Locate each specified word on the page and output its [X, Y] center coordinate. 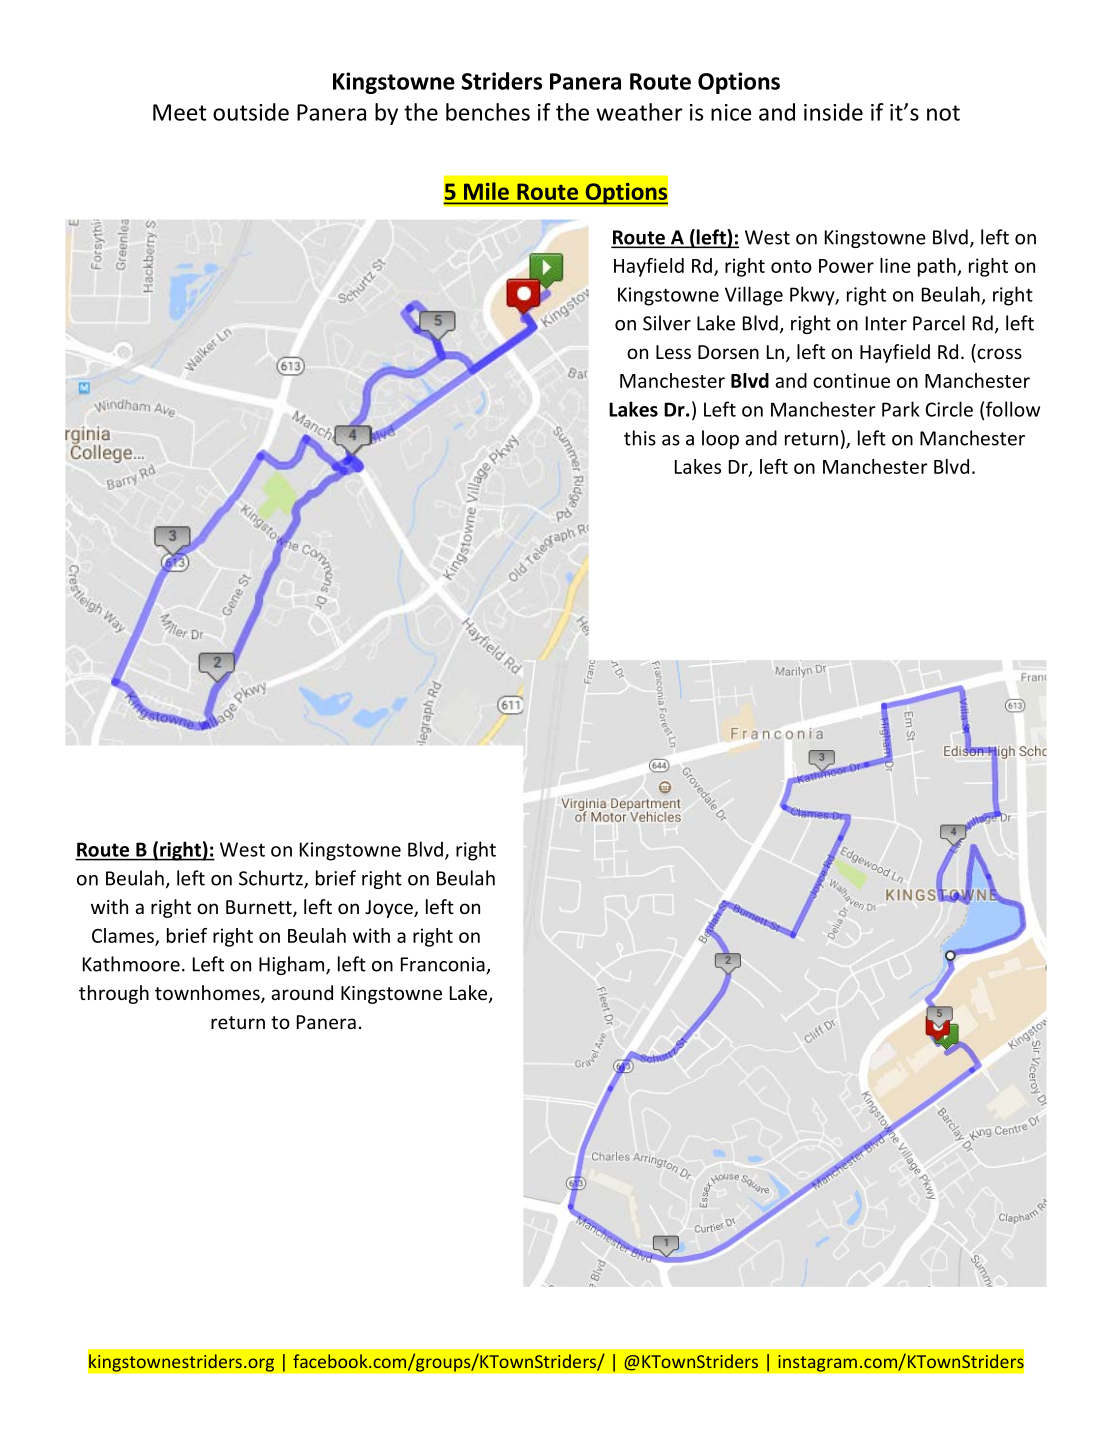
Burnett [260, 908]
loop [720, 439]
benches [488, 112]
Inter [886, 323]
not [943, 113]
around [302, 992]
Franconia [444, 965]
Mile [486, 191]
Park [901, 409]
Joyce [390, 909]
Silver [667, 323]
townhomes [208, 994]
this [640, 438]
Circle [949, 409]
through [114, 994]
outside [251, 112]
